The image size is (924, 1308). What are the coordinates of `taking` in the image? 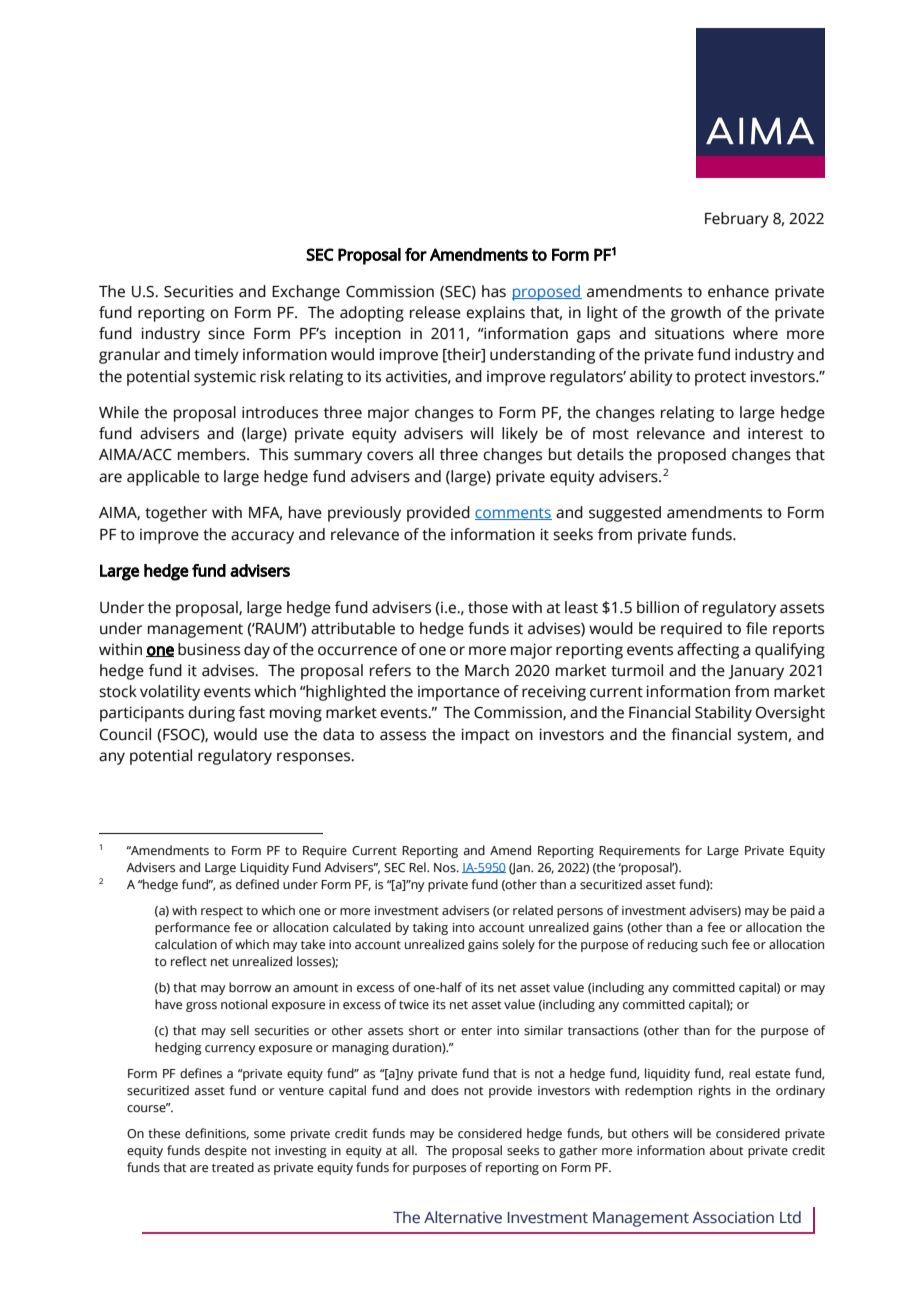 It's located at (430, 928).
